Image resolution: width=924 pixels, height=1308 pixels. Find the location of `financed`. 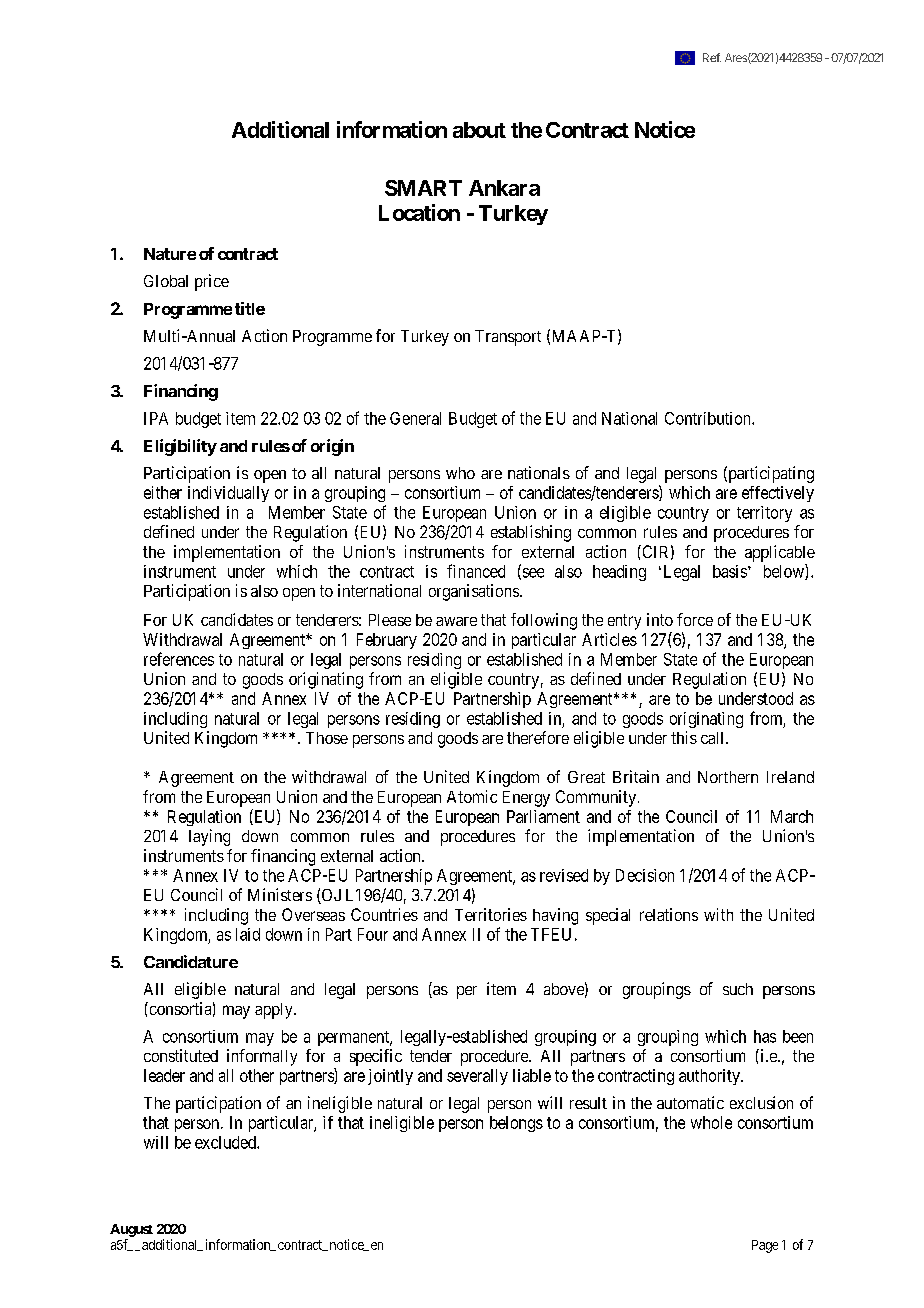

financed is located at coordinates (476, 571).
